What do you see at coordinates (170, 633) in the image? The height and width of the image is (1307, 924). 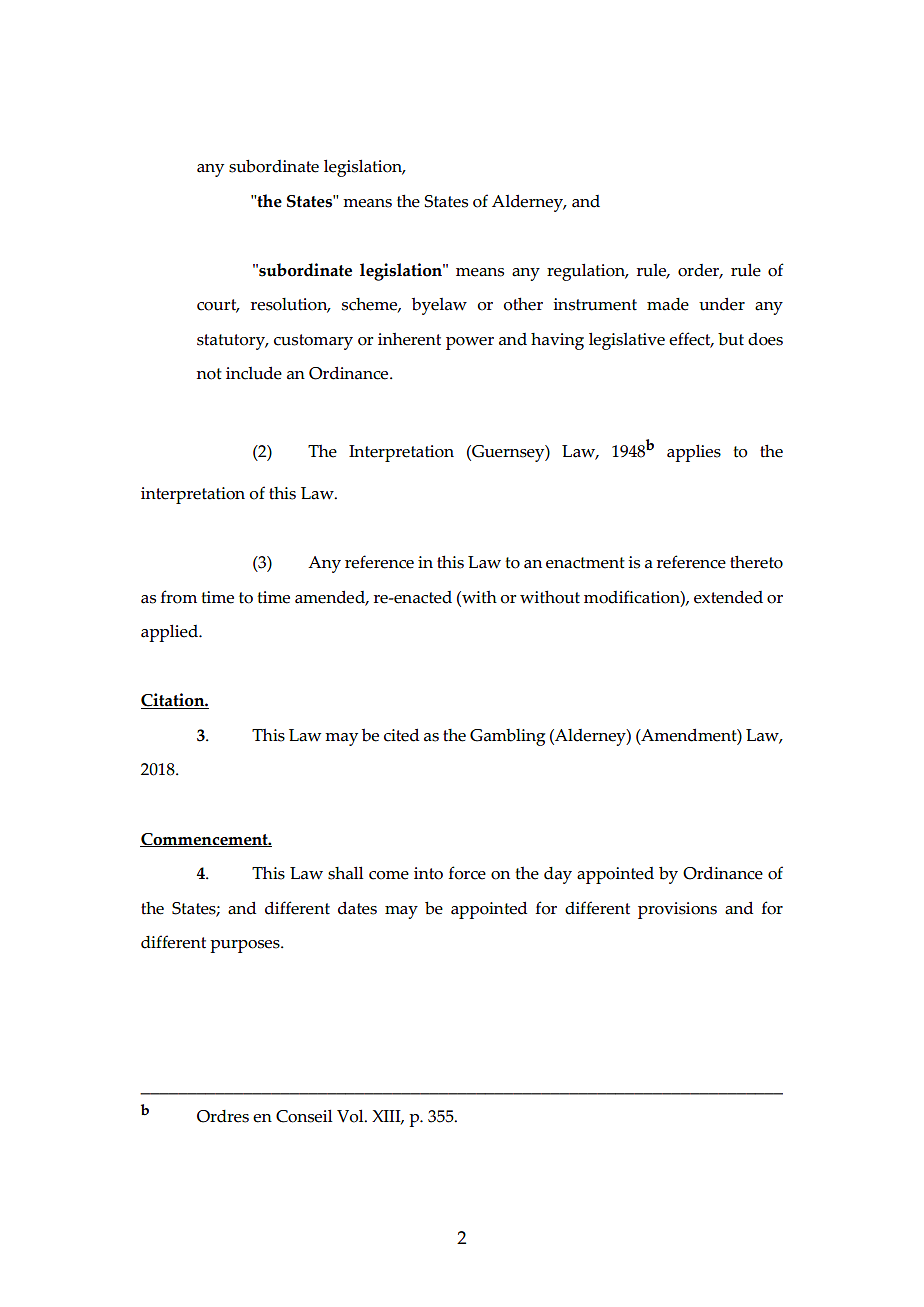 I see `applied` at bounding box center [170, 633].
